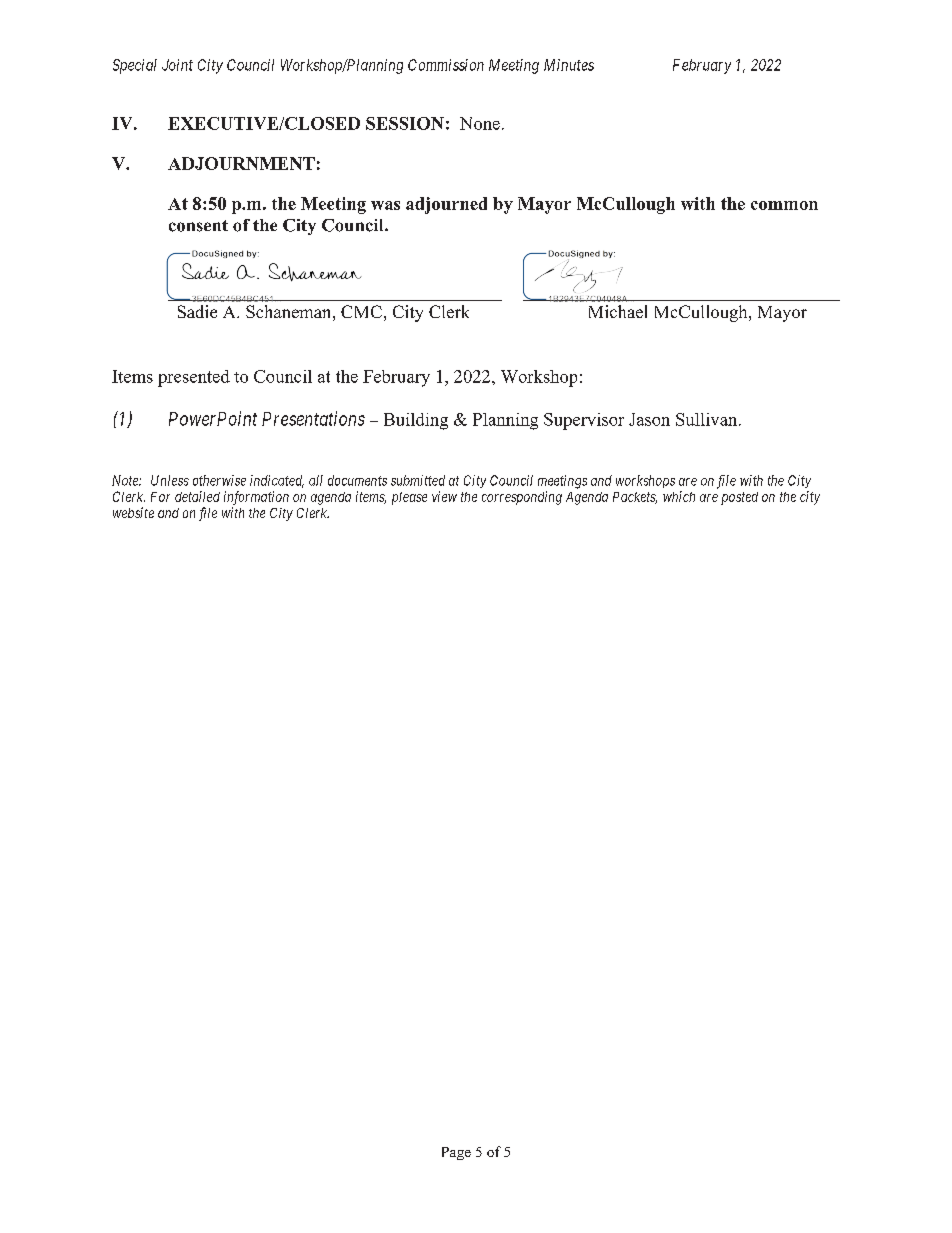  Describe the element at coordinates (679, 496) in the screenshot. I see `which` at that location.
